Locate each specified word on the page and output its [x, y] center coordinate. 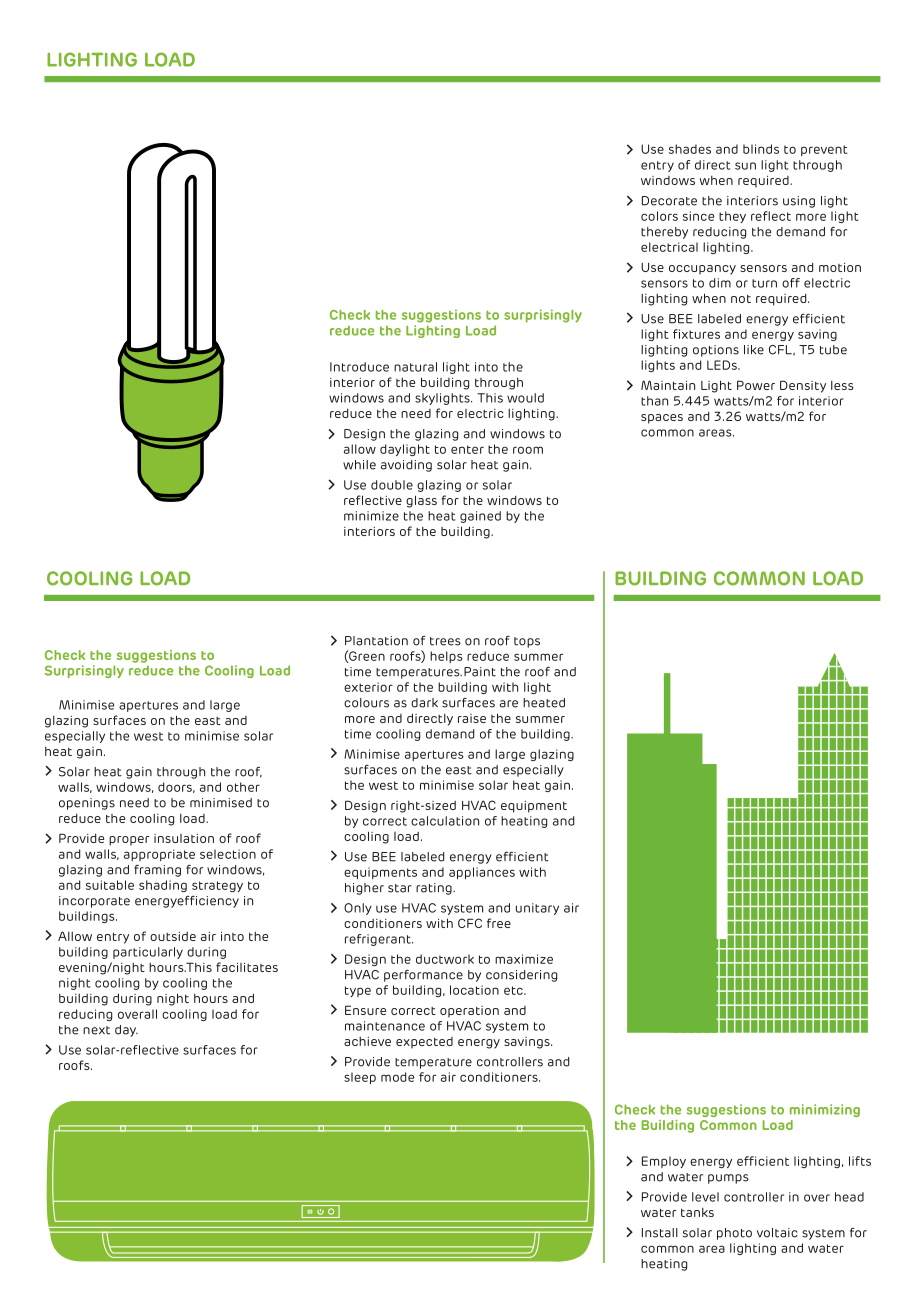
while [359, 465]
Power [756, 385]
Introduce [359, 367]
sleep [360, 1078]
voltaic [777, 1233]
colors [659, 216]
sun [745, 166]
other [243, 787]
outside [173, 936]
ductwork [445, 959]
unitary [537, 909]
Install [660, 1233]
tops [527, 642]
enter [467, 449]
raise [472, 718]
